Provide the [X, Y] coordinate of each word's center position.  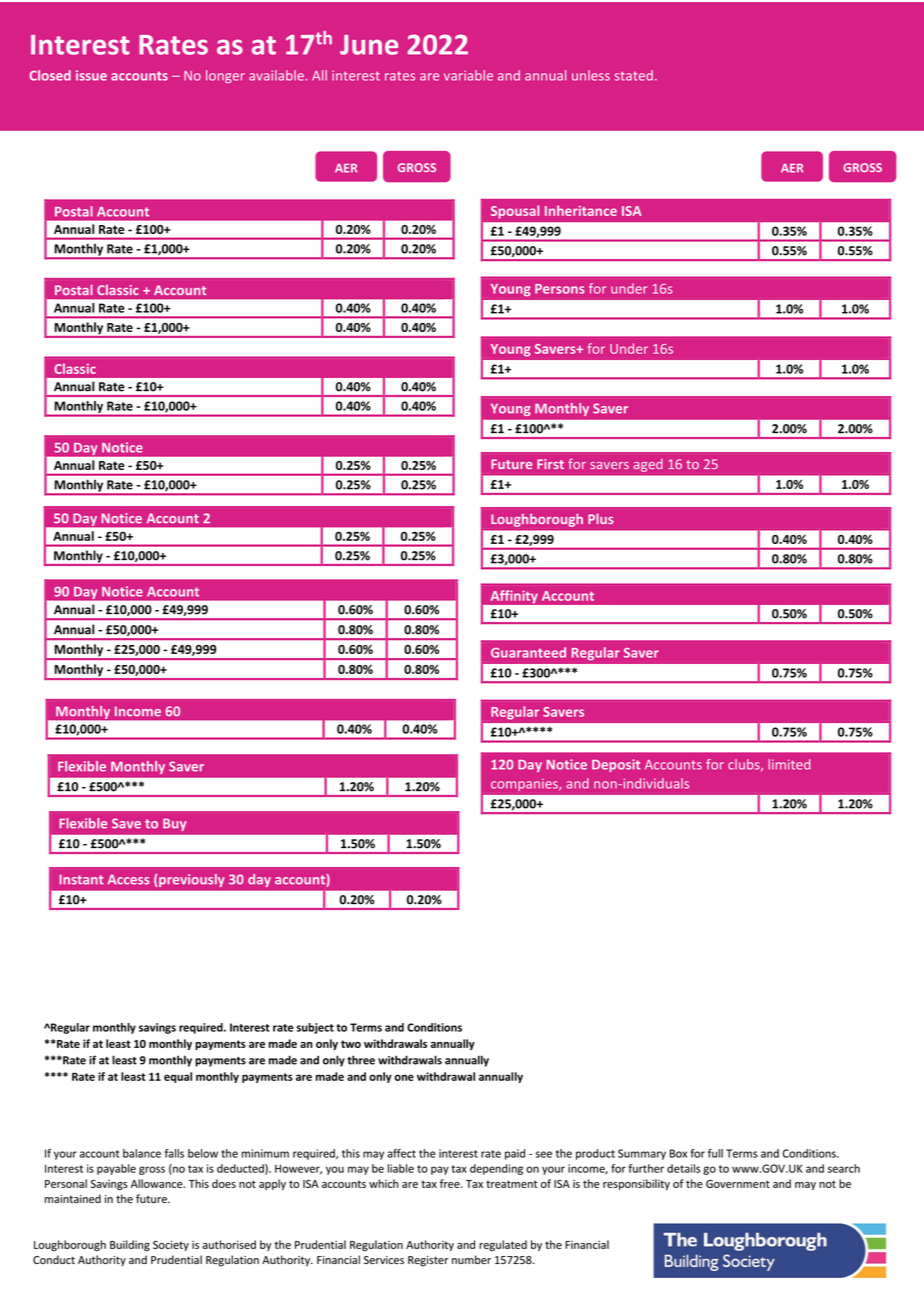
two [351, 1044]
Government [738, 1184]
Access [129, 879]
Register [428, 1261]
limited [789, 764]
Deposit [616, 765]
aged [648, 465]
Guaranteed [528, 652]
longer [225, 76]
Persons [560, 289]
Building [130, 1245]
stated [634, 75]
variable [468, 75]
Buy [174, 825]
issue [91, 75]
